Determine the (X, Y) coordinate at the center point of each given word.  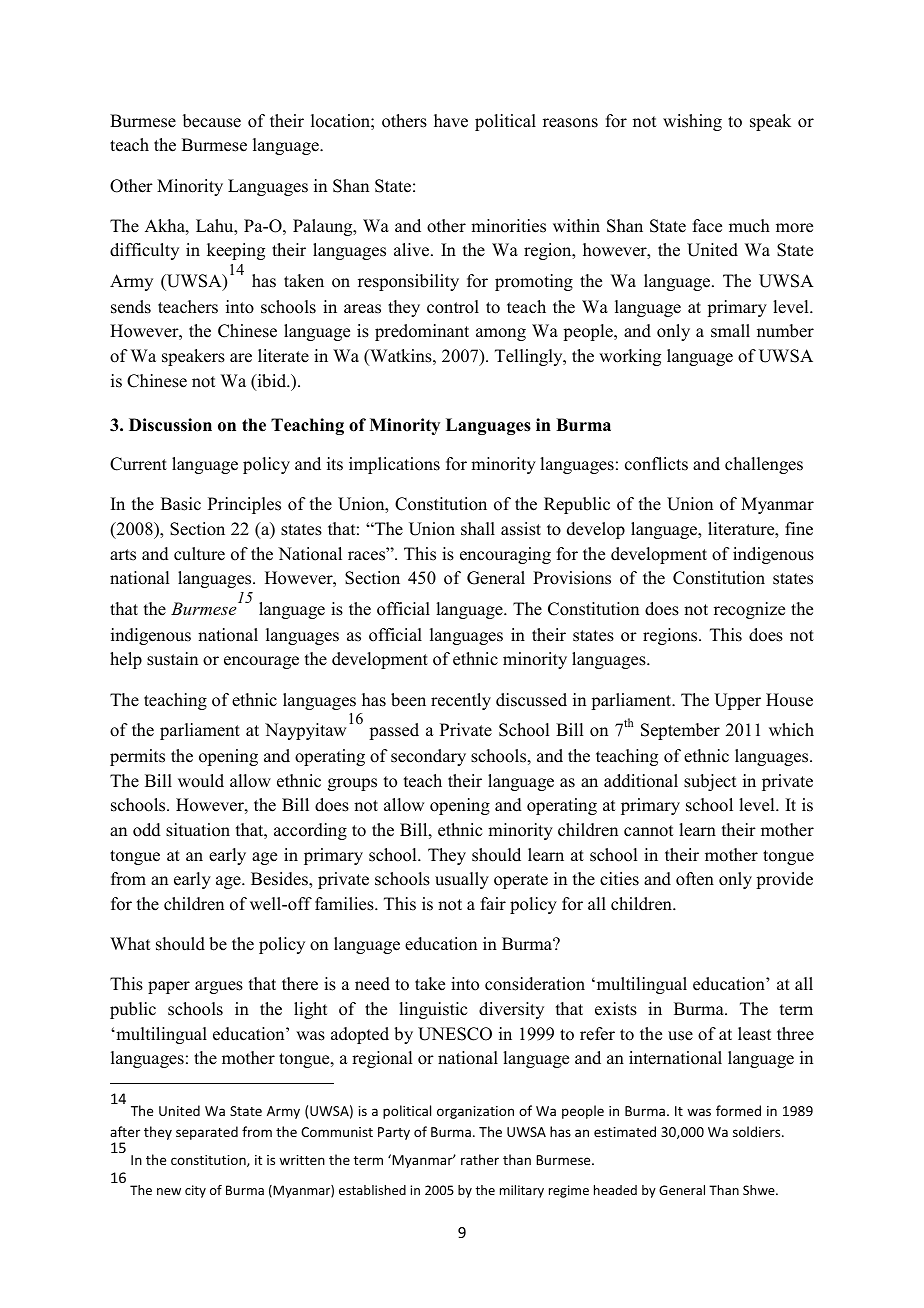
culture (199, 554)
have (451, 121)
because (212, 121)
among (501, 334)
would (201, 781)
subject (710, 782)
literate (283, 356)
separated (207, 1133)
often (695, 879)
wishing (692, 122)
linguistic (433, 1010)
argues (219, 987)
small (730, 331)
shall (478, 529)
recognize (749, 610)
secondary (428, 757)
